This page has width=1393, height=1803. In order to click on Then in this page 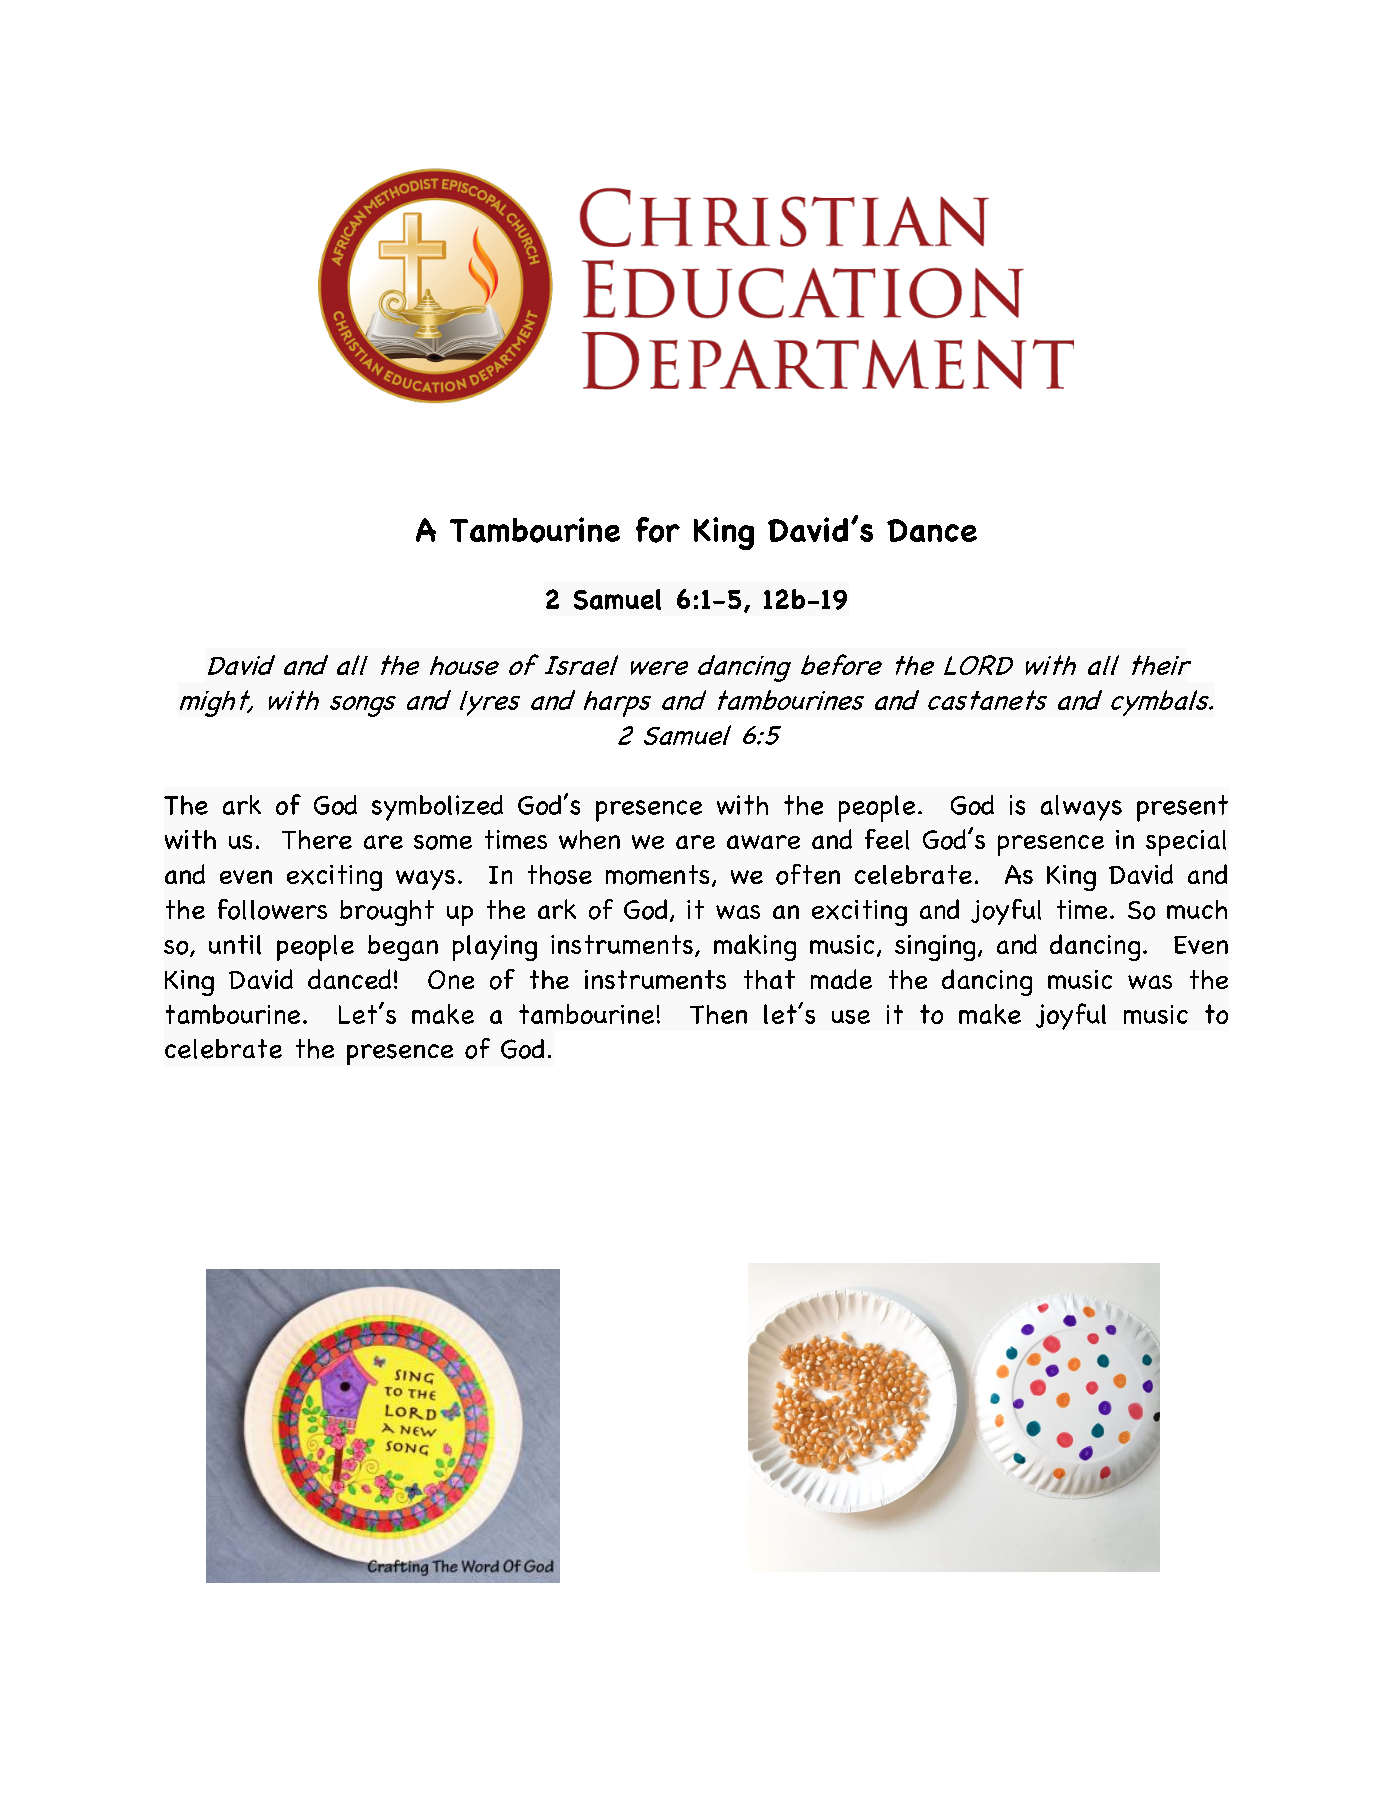, I will do `click(718, 1014)`.
